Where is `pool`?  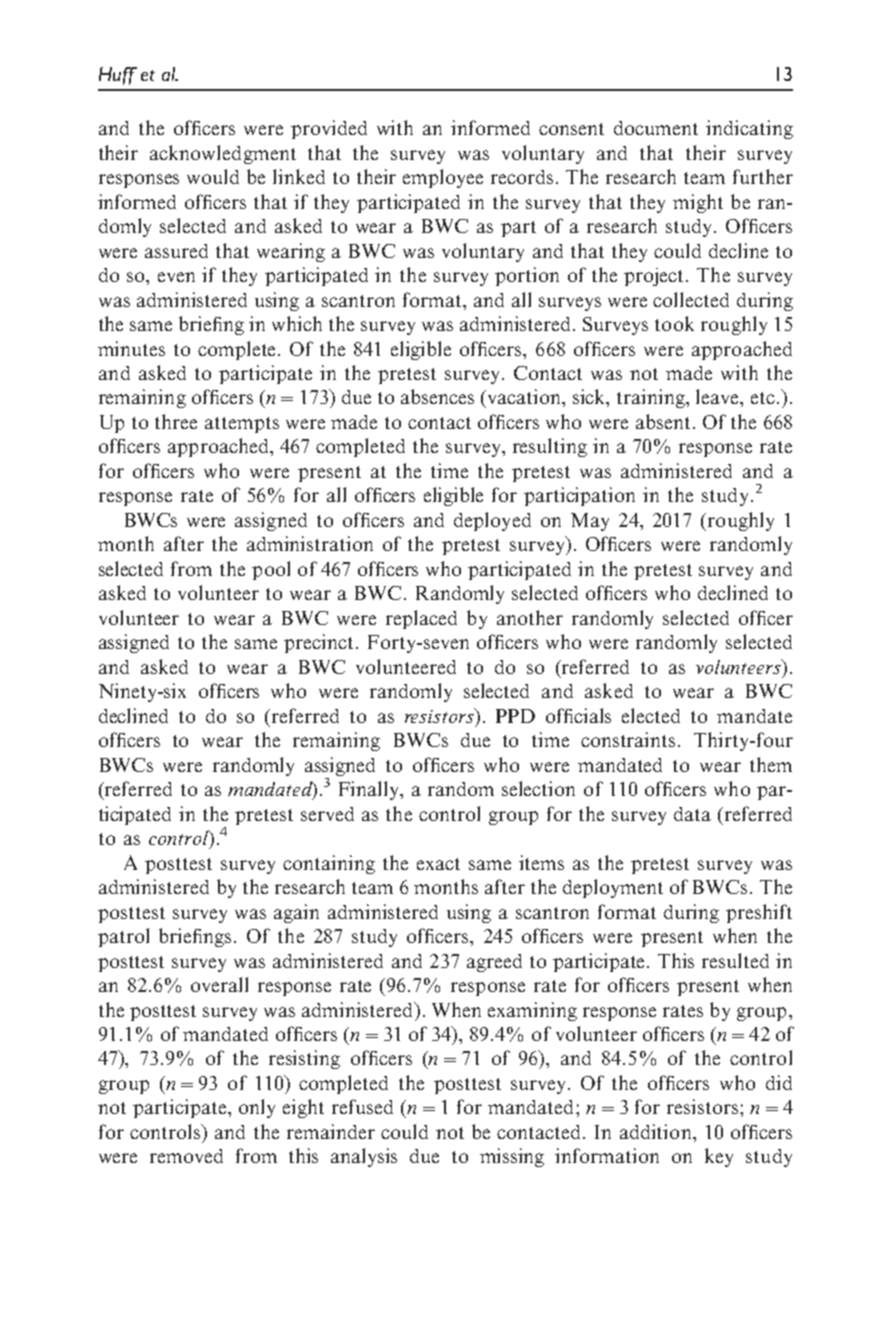 pool is located at coordinates (271, 570).
